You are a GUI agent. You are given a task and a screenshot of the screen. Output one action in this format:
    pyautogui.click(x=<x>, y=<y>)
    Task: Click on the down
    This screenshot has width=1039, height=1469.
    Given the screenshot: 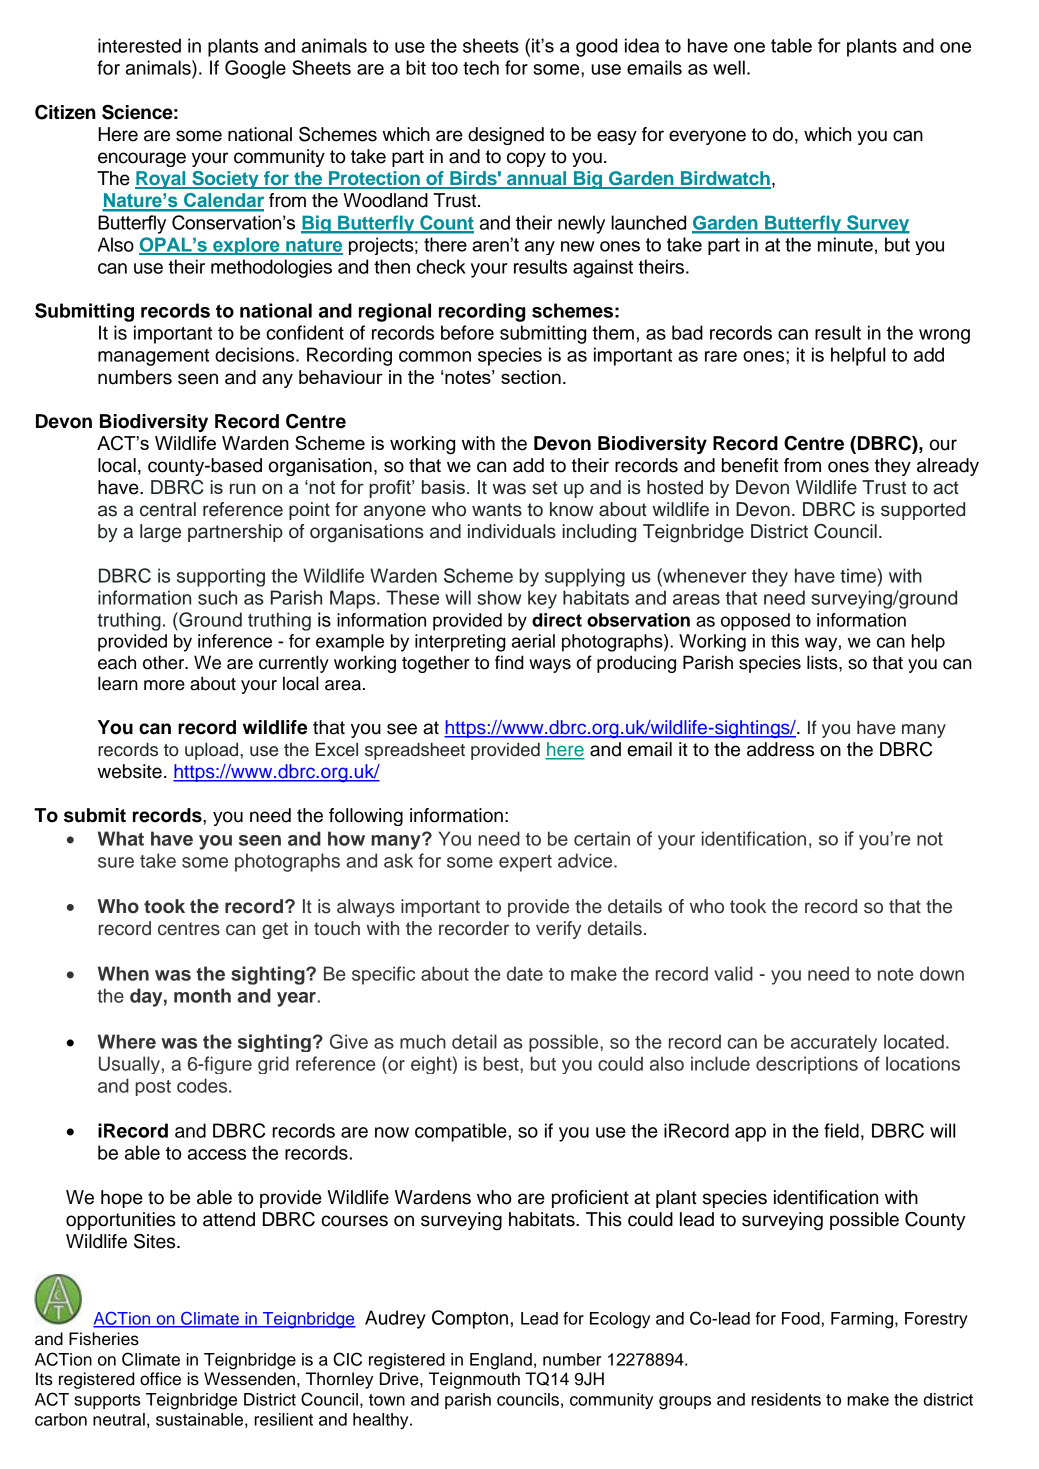 What is the action you would take?
    pyautogui.click(x=942, y=973)
